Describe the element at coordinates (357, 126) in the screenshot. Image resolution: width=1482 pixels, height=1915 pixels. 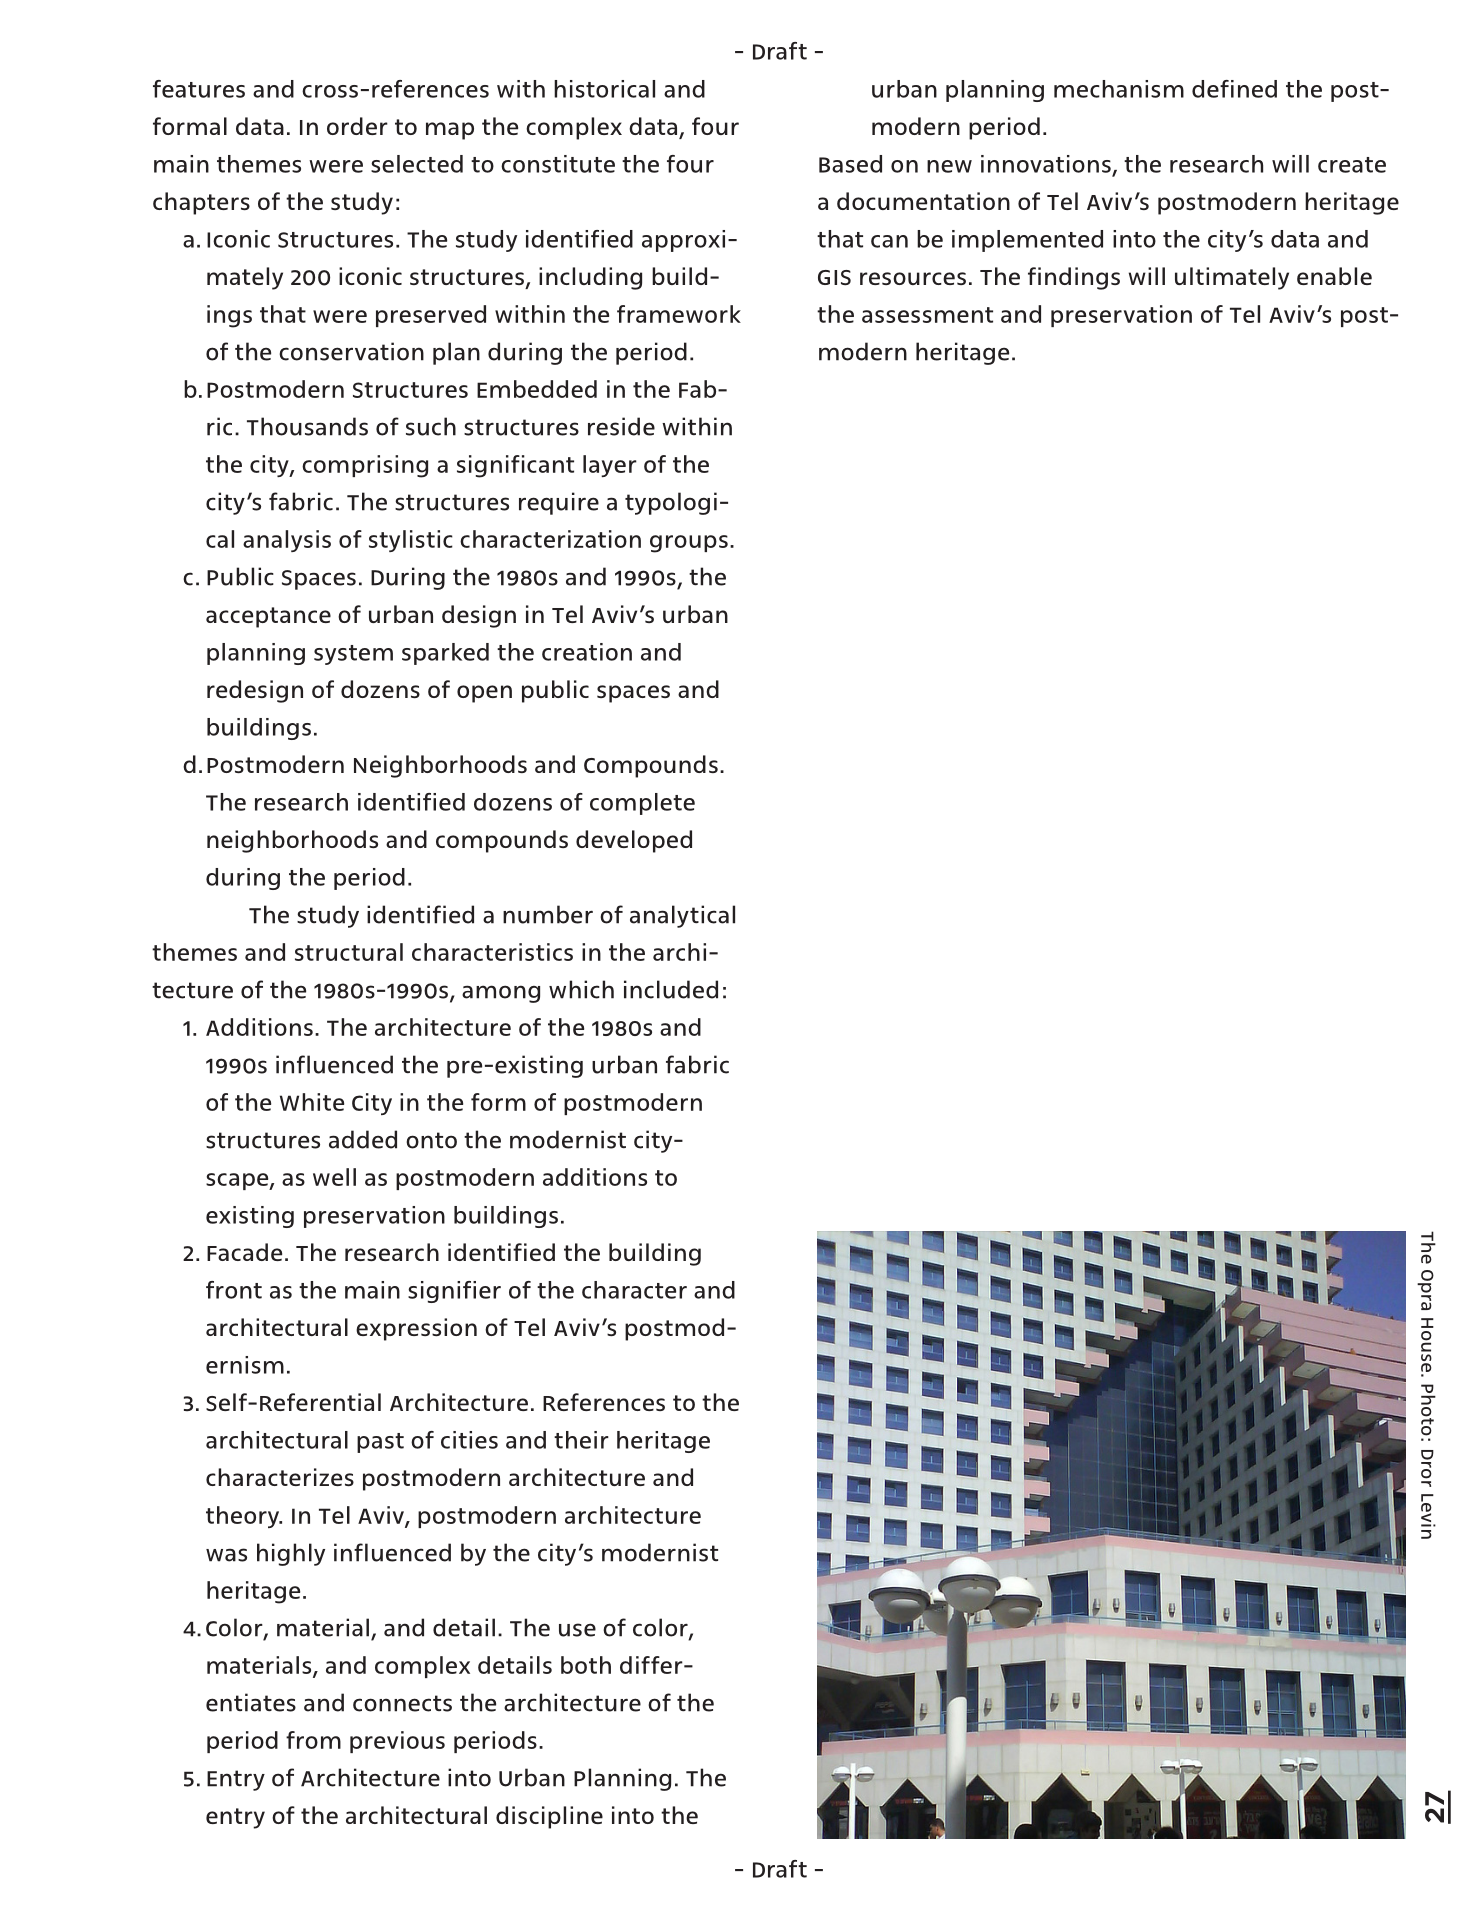
I see `order` at that location.
